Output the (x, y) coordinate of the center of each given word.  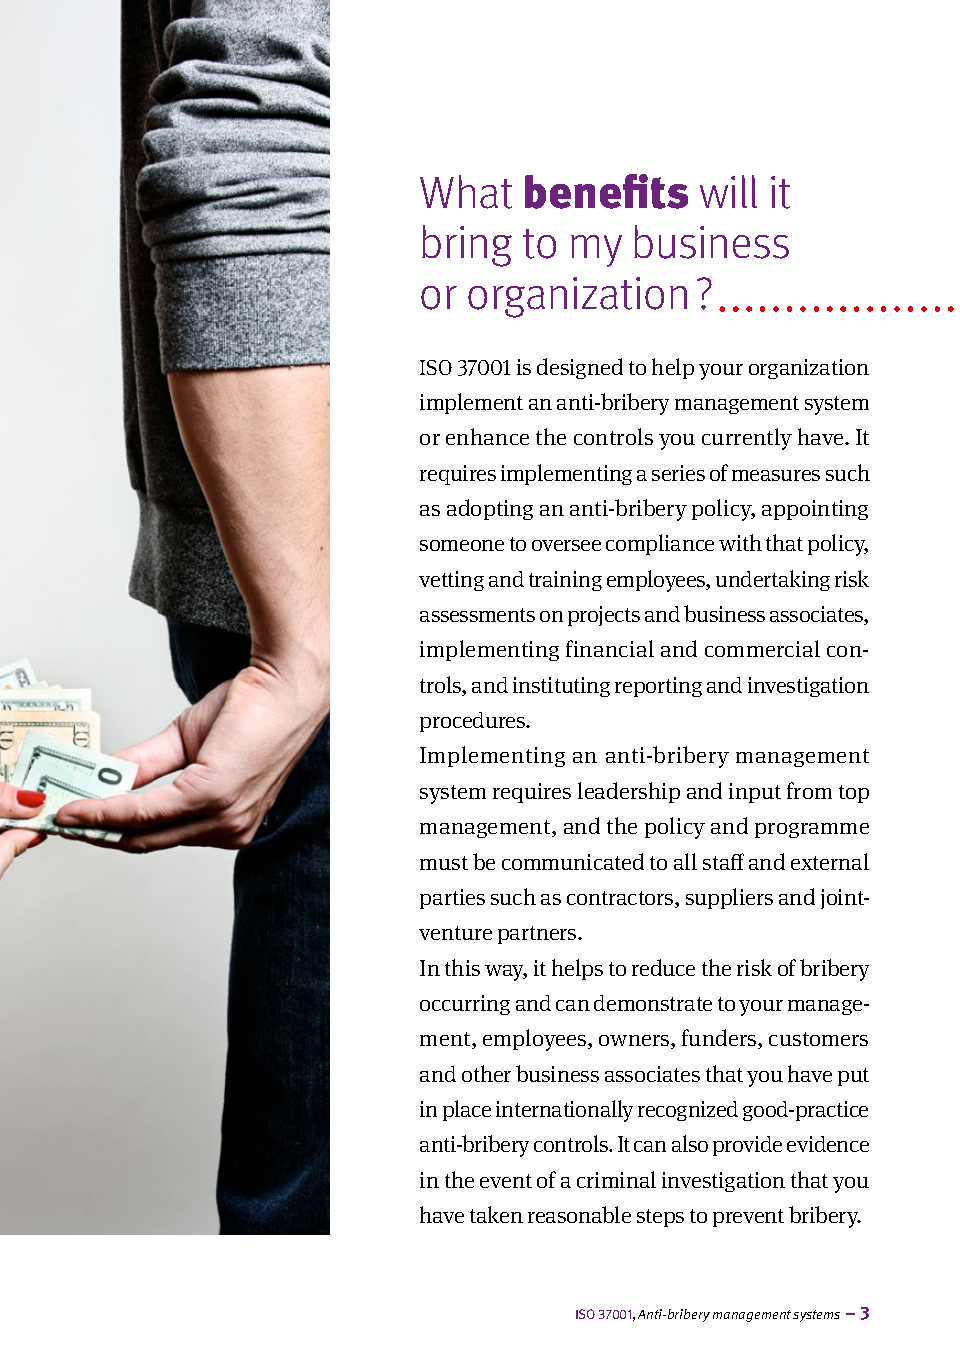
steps (660, 1218)
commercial (762, 648)
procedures (474, 722)
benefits (606, 191)
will (728, 191)
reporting (658, 687)
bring (467, 246)
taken (496, 1214)
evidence (828, 1144)
